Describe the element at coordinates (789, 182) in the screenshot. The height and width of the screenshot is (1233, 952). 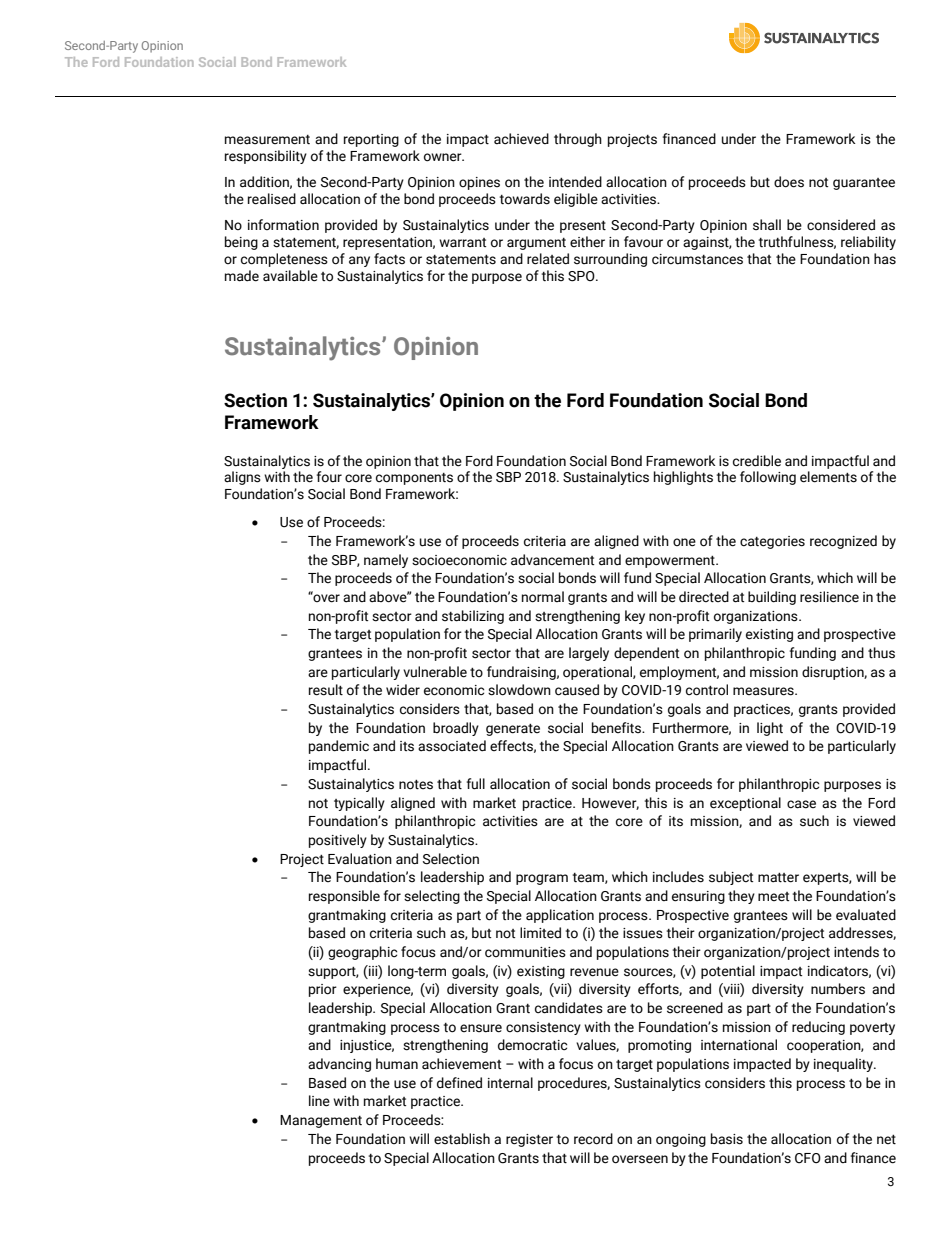
I see `does` at that location.
